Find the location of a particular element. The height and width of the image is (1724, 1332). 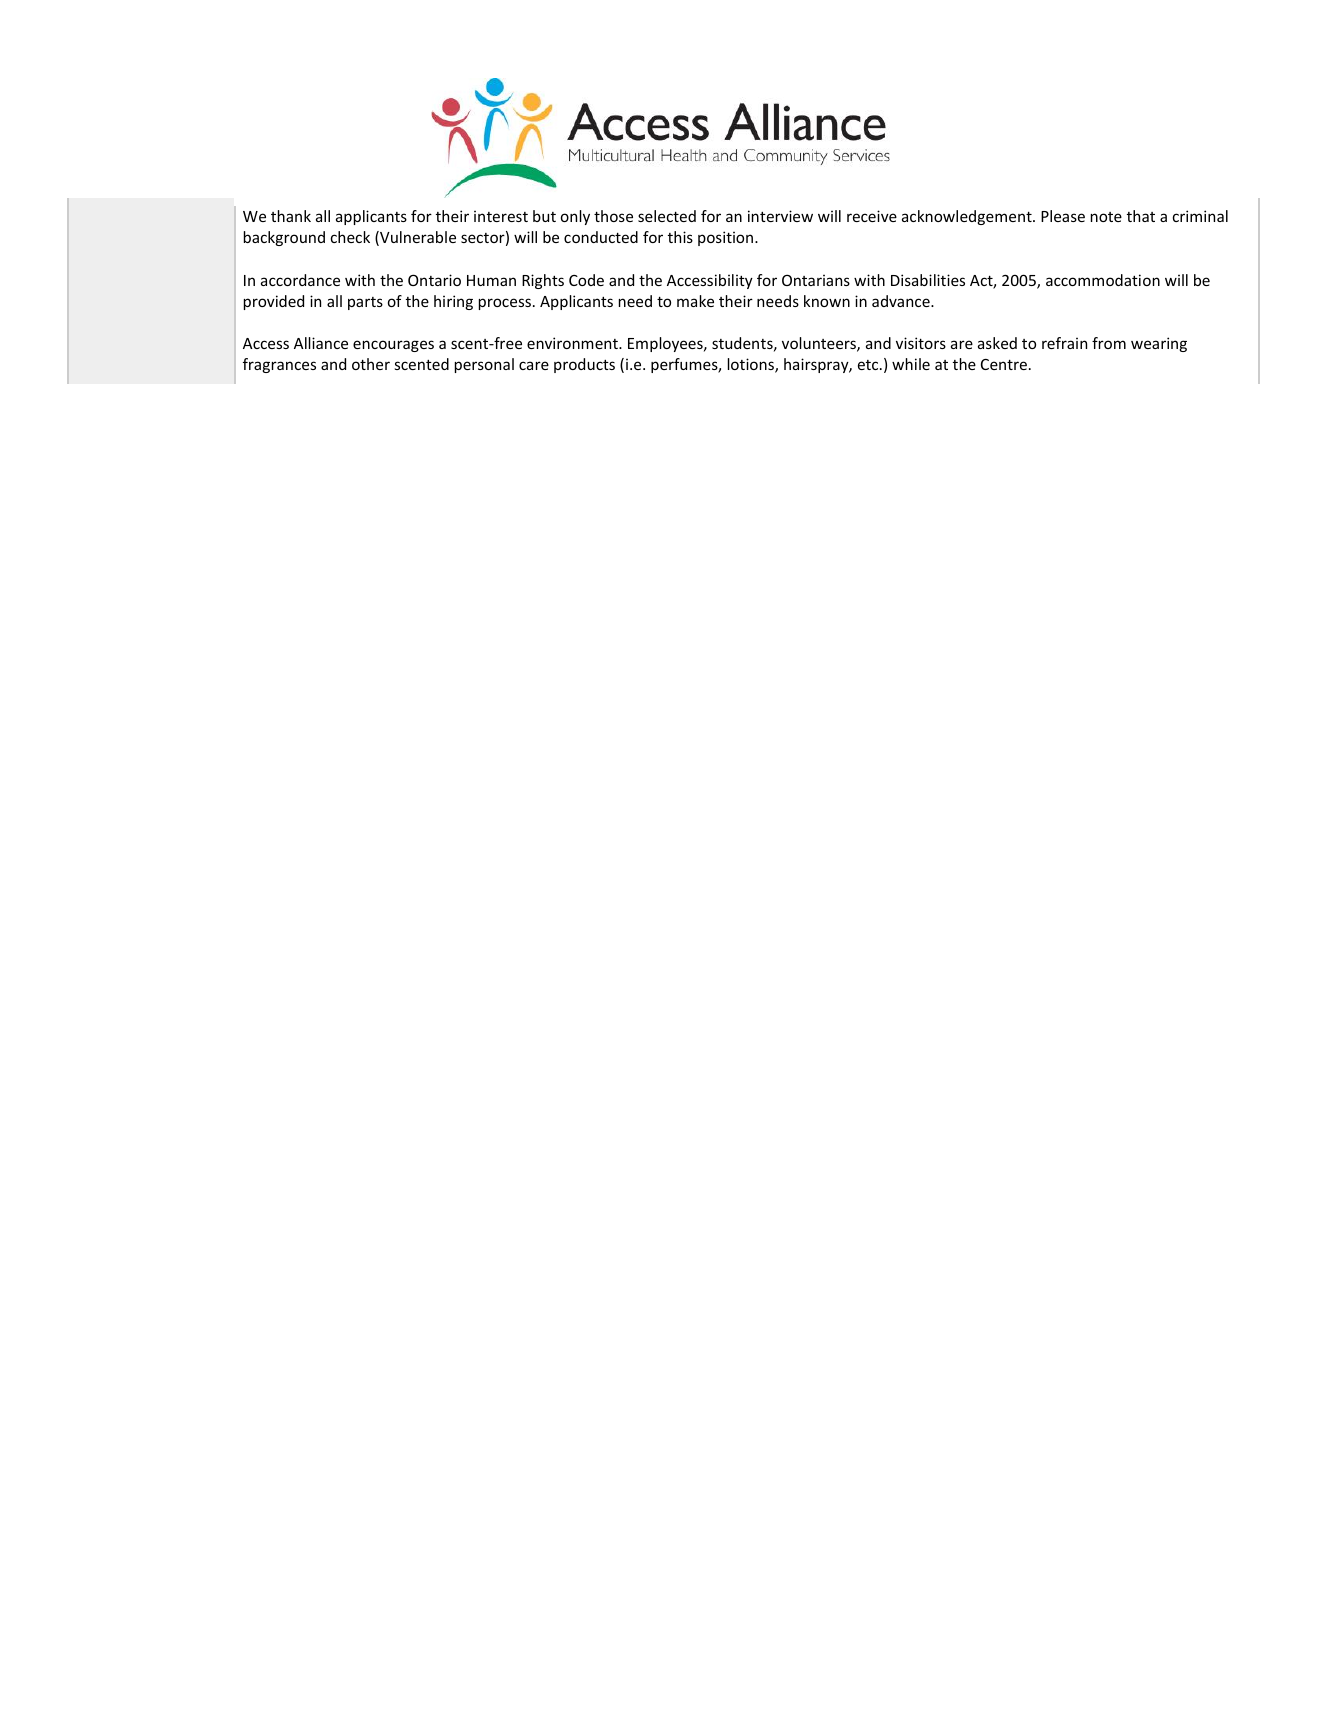

make is located at coordinates (695, 301).
